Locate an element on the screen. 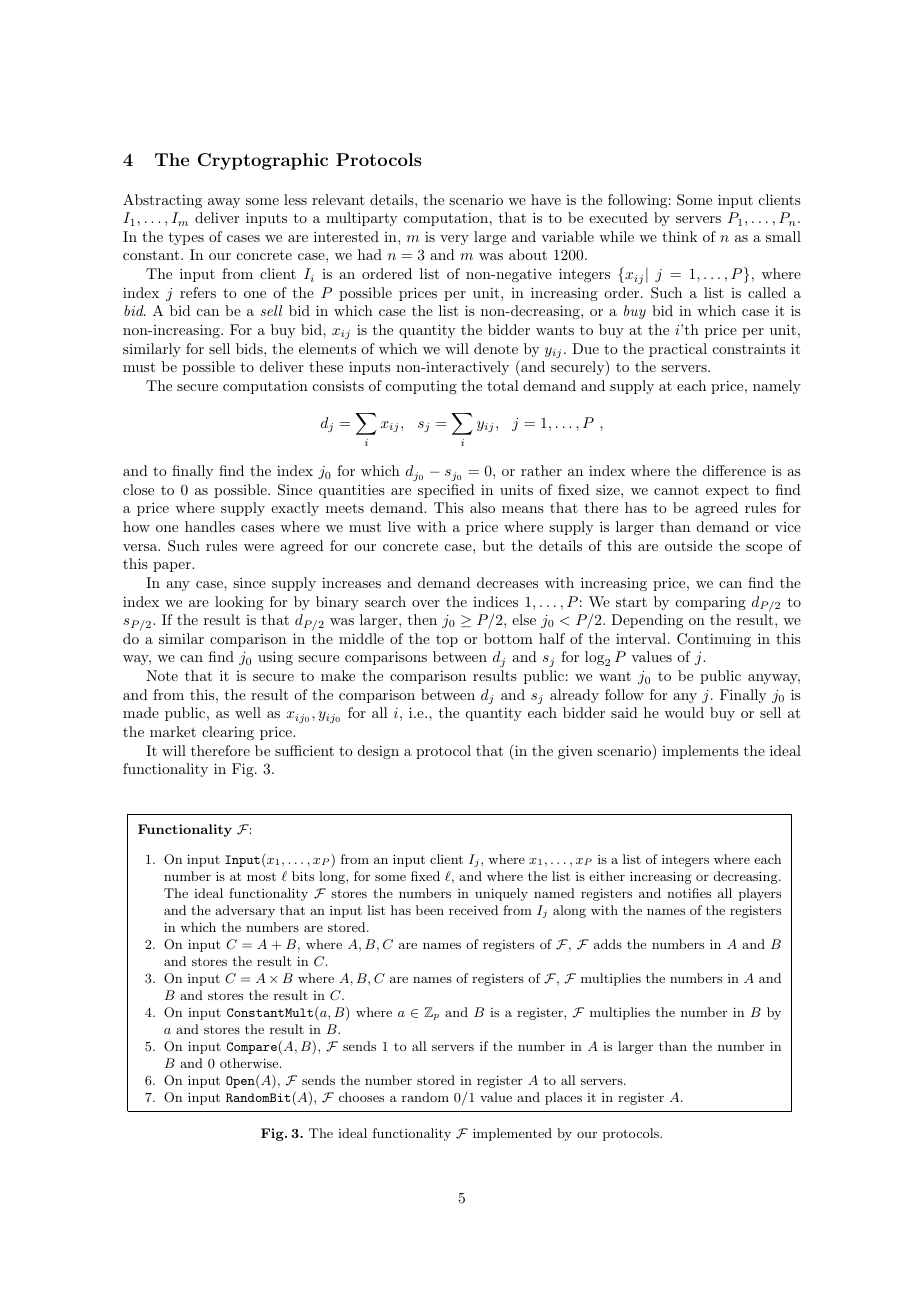 The width and height of the screenshot is (924, 1308). Continuing is located at coordinates (714, 640).
